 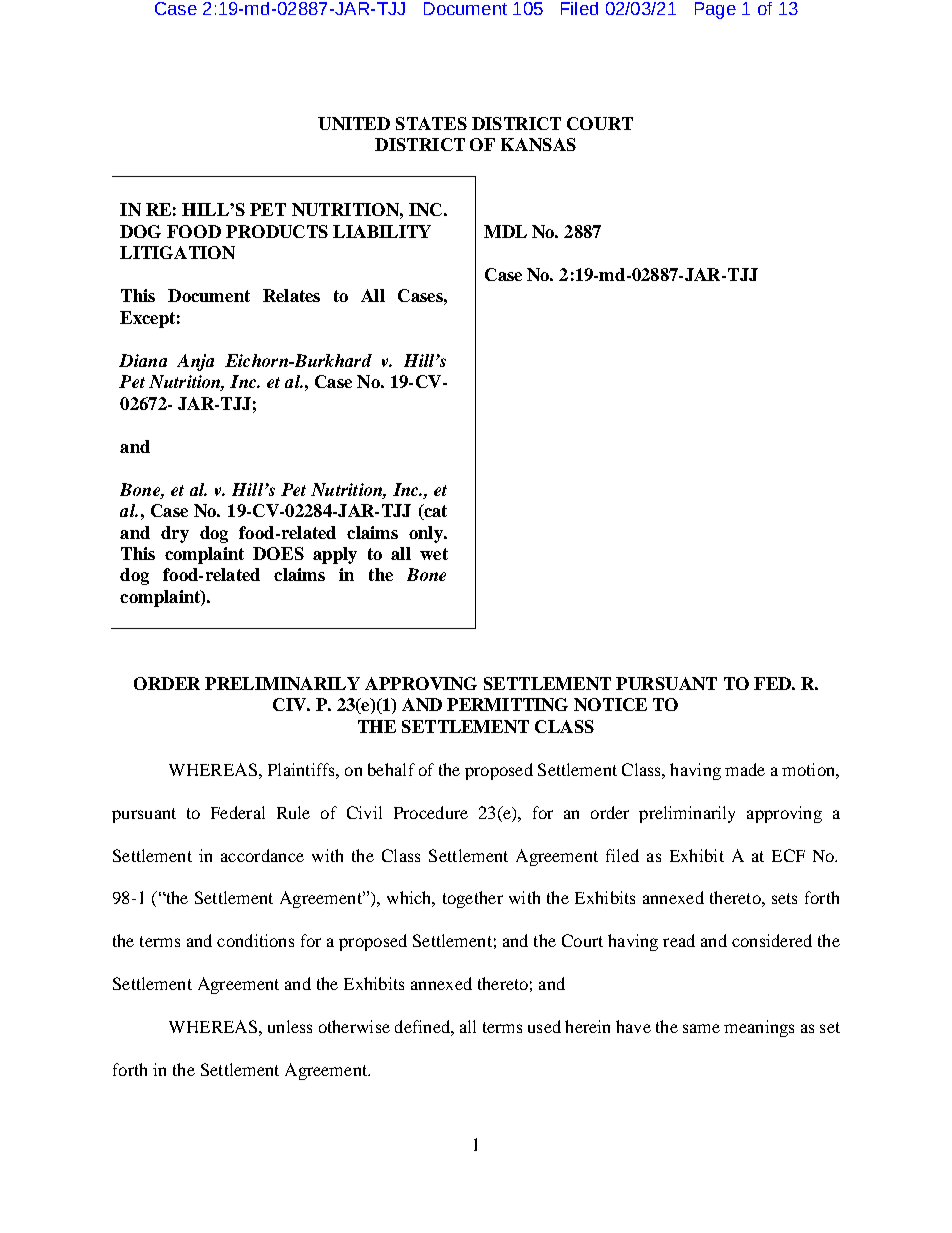 What do you see at coordinates (290, 1026) in the document?
I see `unless` at bounding box center [290, 1026].
